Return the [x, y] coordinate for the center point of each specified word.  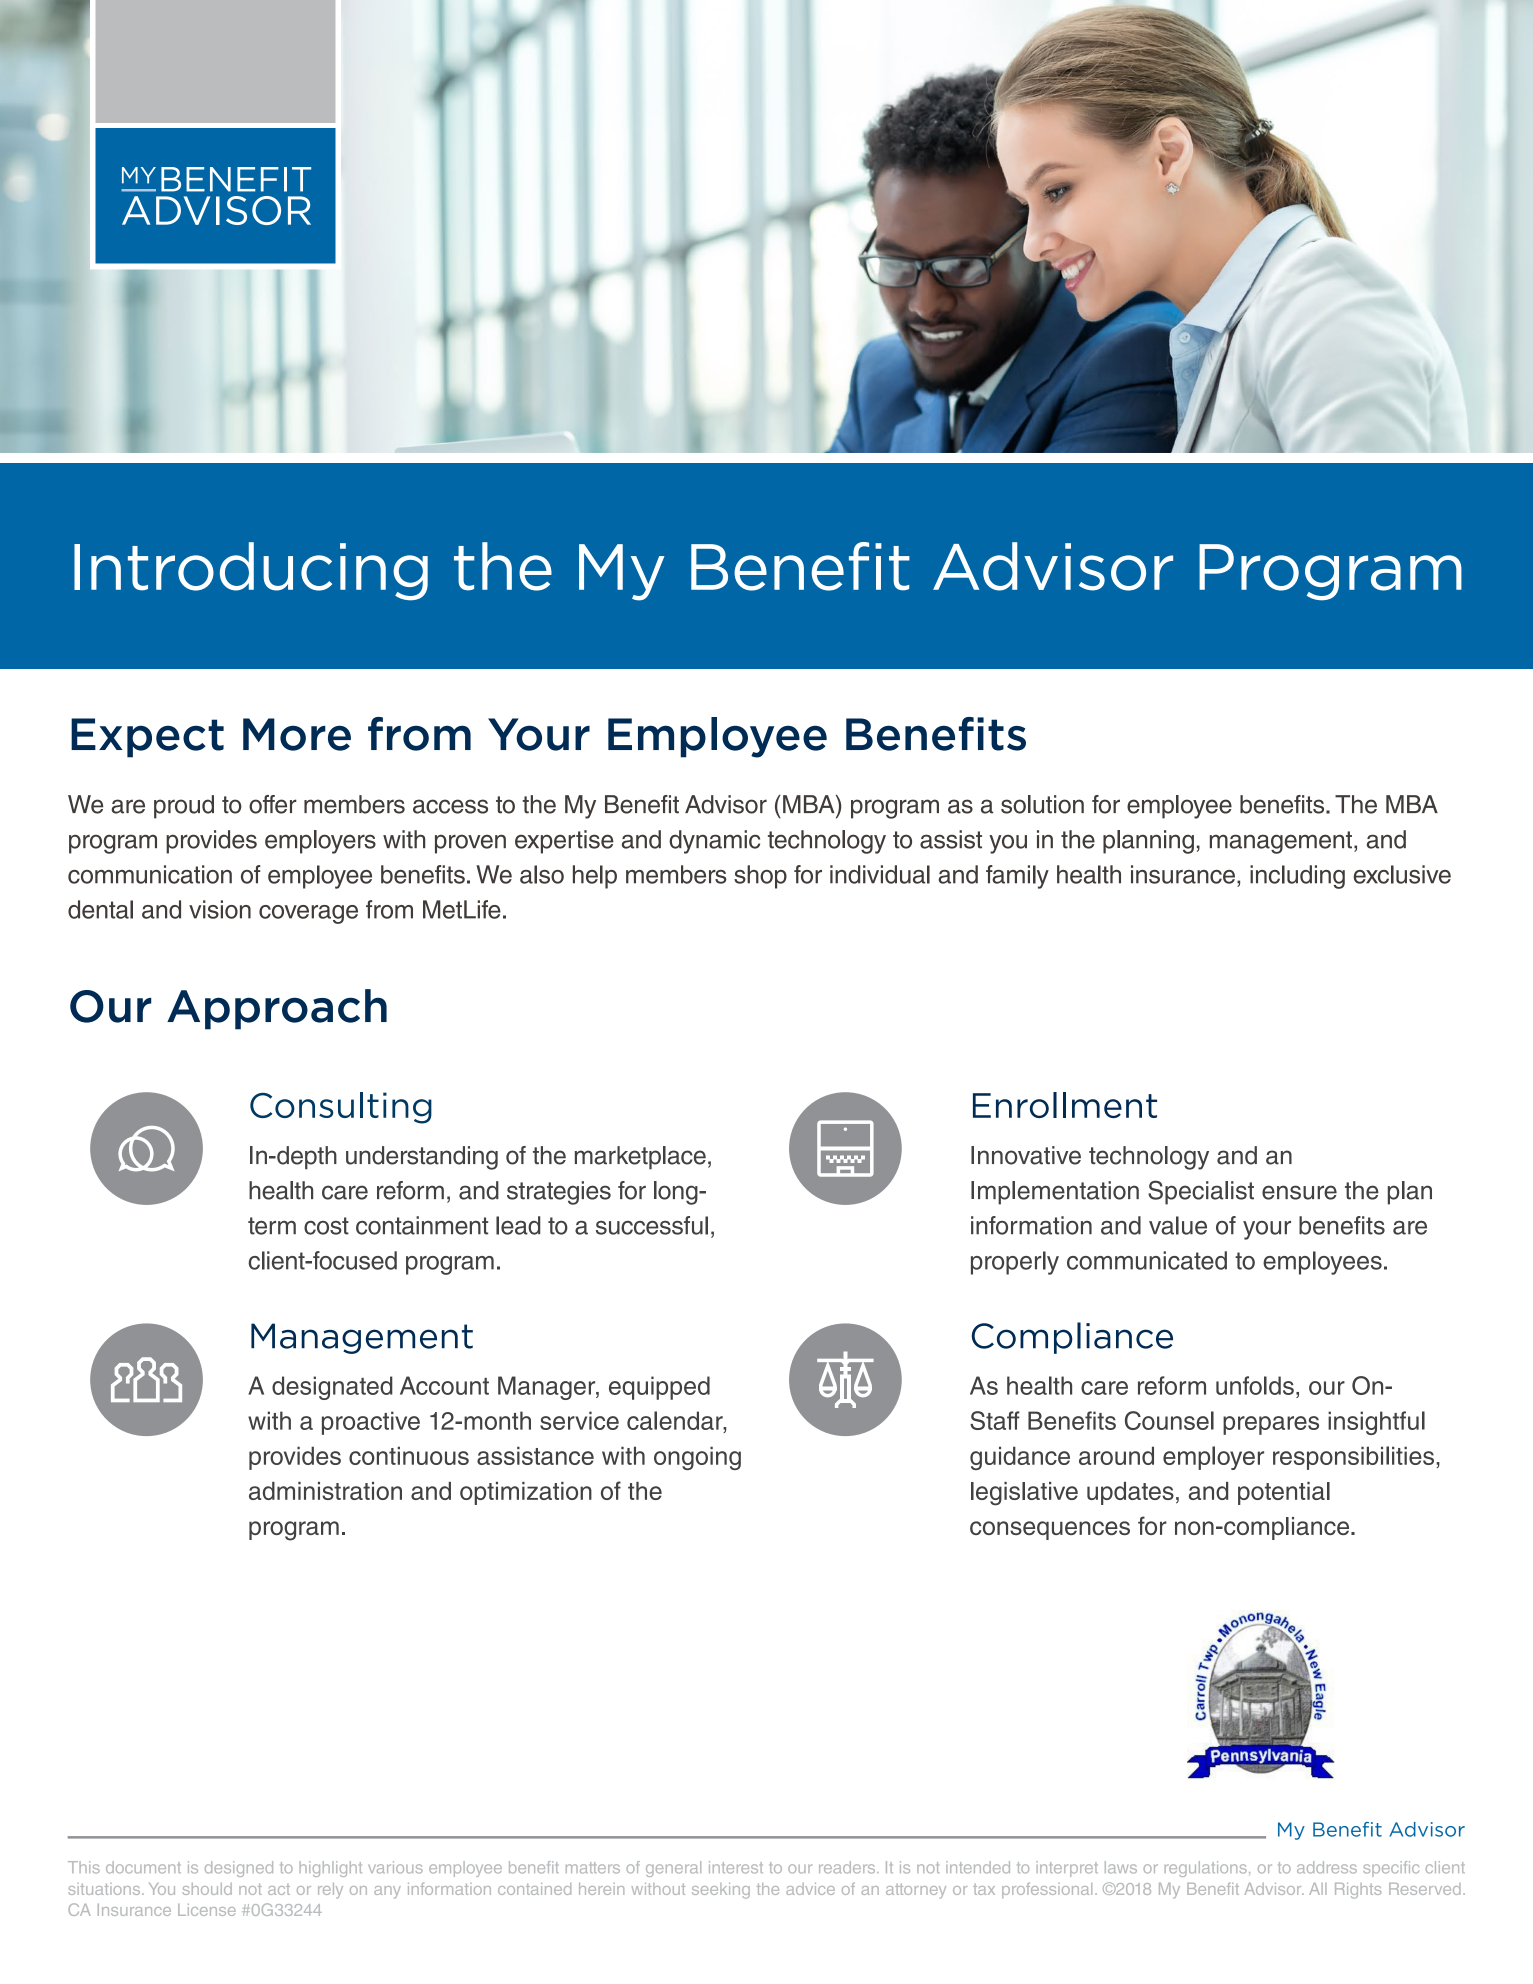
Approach [277, 1009]
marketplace [640, 1158]
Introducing [251, 571]
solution [1042, 804]
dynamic [714, 842]
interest [736, 1867]
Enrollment [1065, 1105]
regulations [1206, 1869]
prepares [1271, 1425]
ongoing [697, 1458]
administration [325, 1491]
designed [239, 1869]
